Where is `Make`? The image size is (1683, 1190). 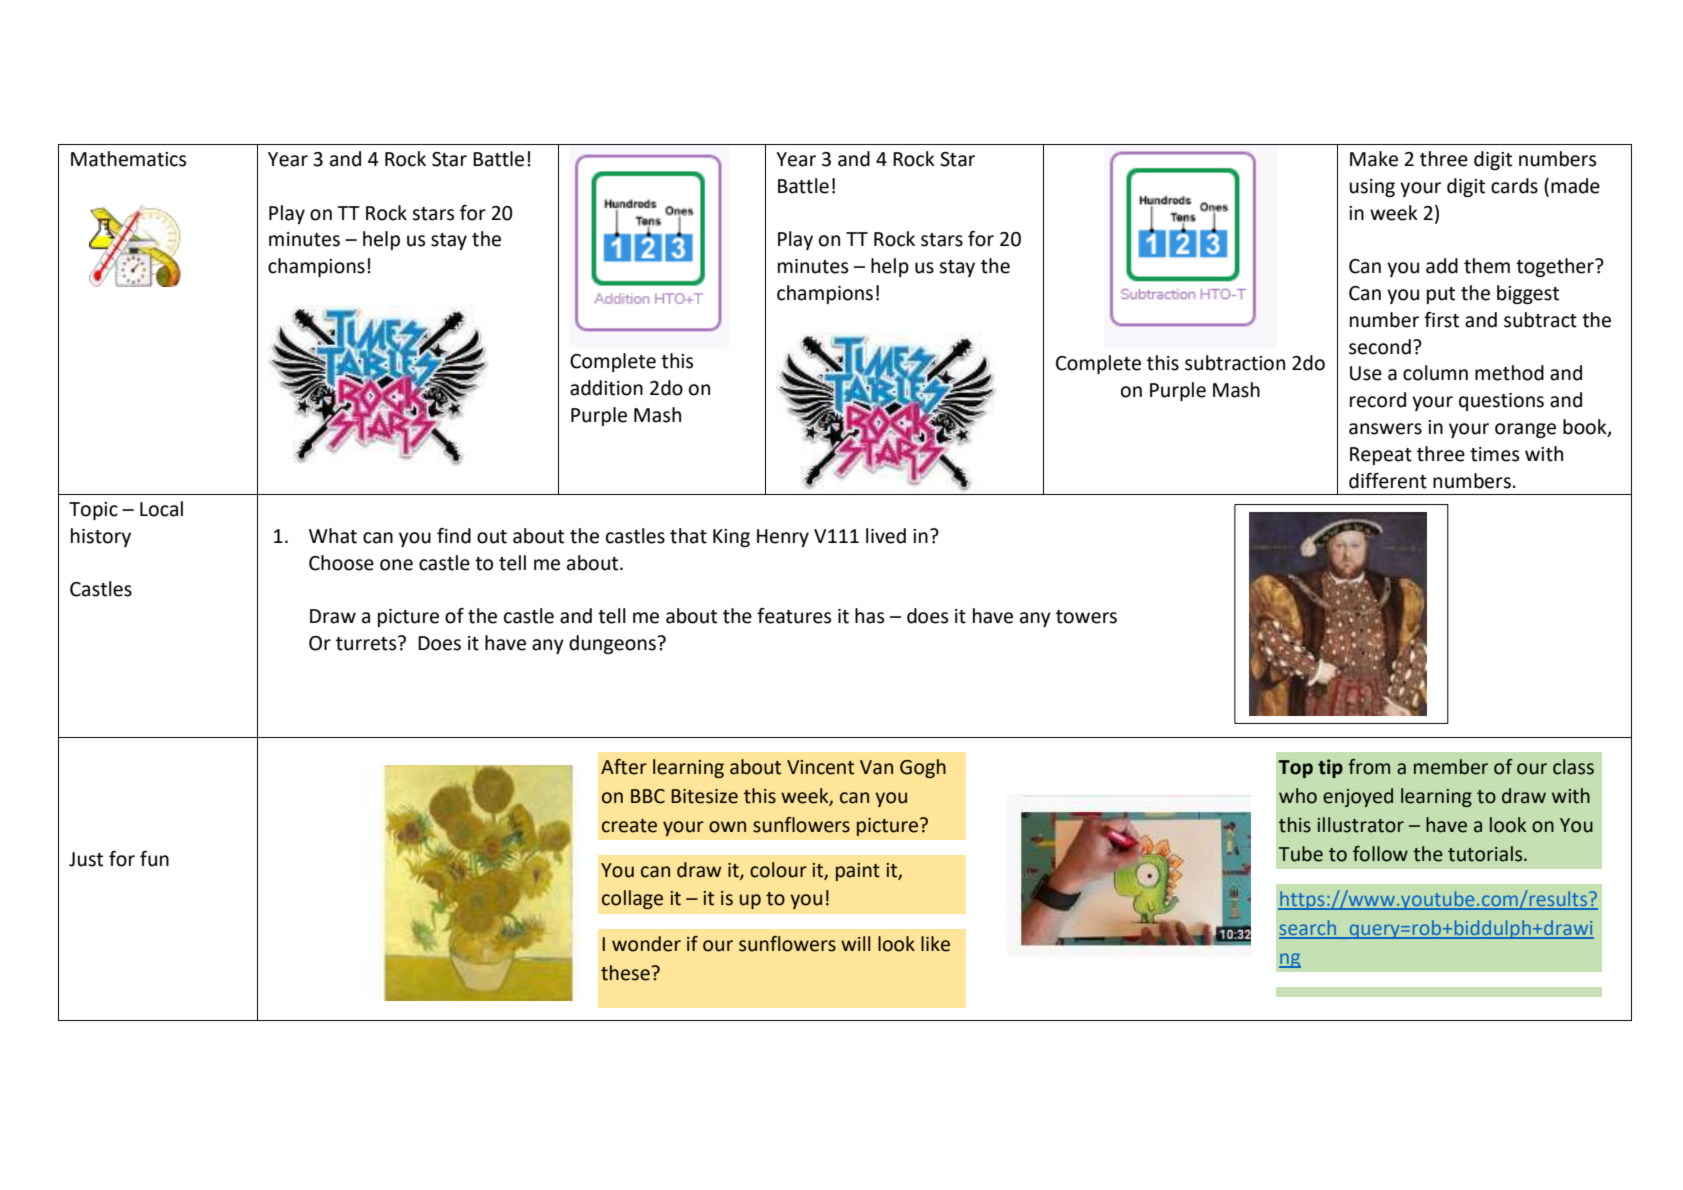
Make is located at coordinates (1374, 159).
